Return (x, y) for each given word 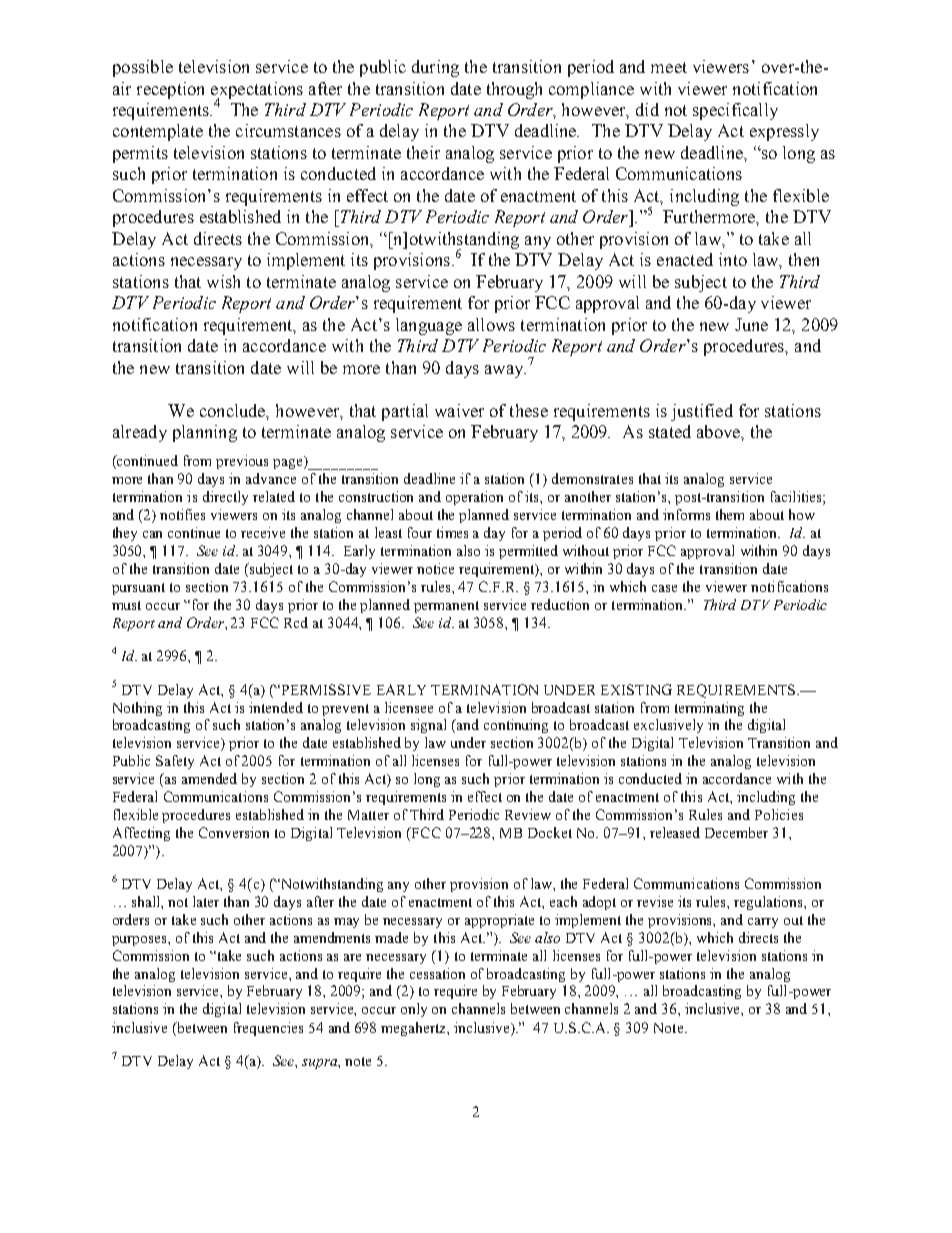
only (414, 1010)
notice (435, 568)
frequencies (268, 1029)
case (664, 588)
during (435, 68)
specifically (735, 111)
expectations (257, 91)
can (152, 534)
